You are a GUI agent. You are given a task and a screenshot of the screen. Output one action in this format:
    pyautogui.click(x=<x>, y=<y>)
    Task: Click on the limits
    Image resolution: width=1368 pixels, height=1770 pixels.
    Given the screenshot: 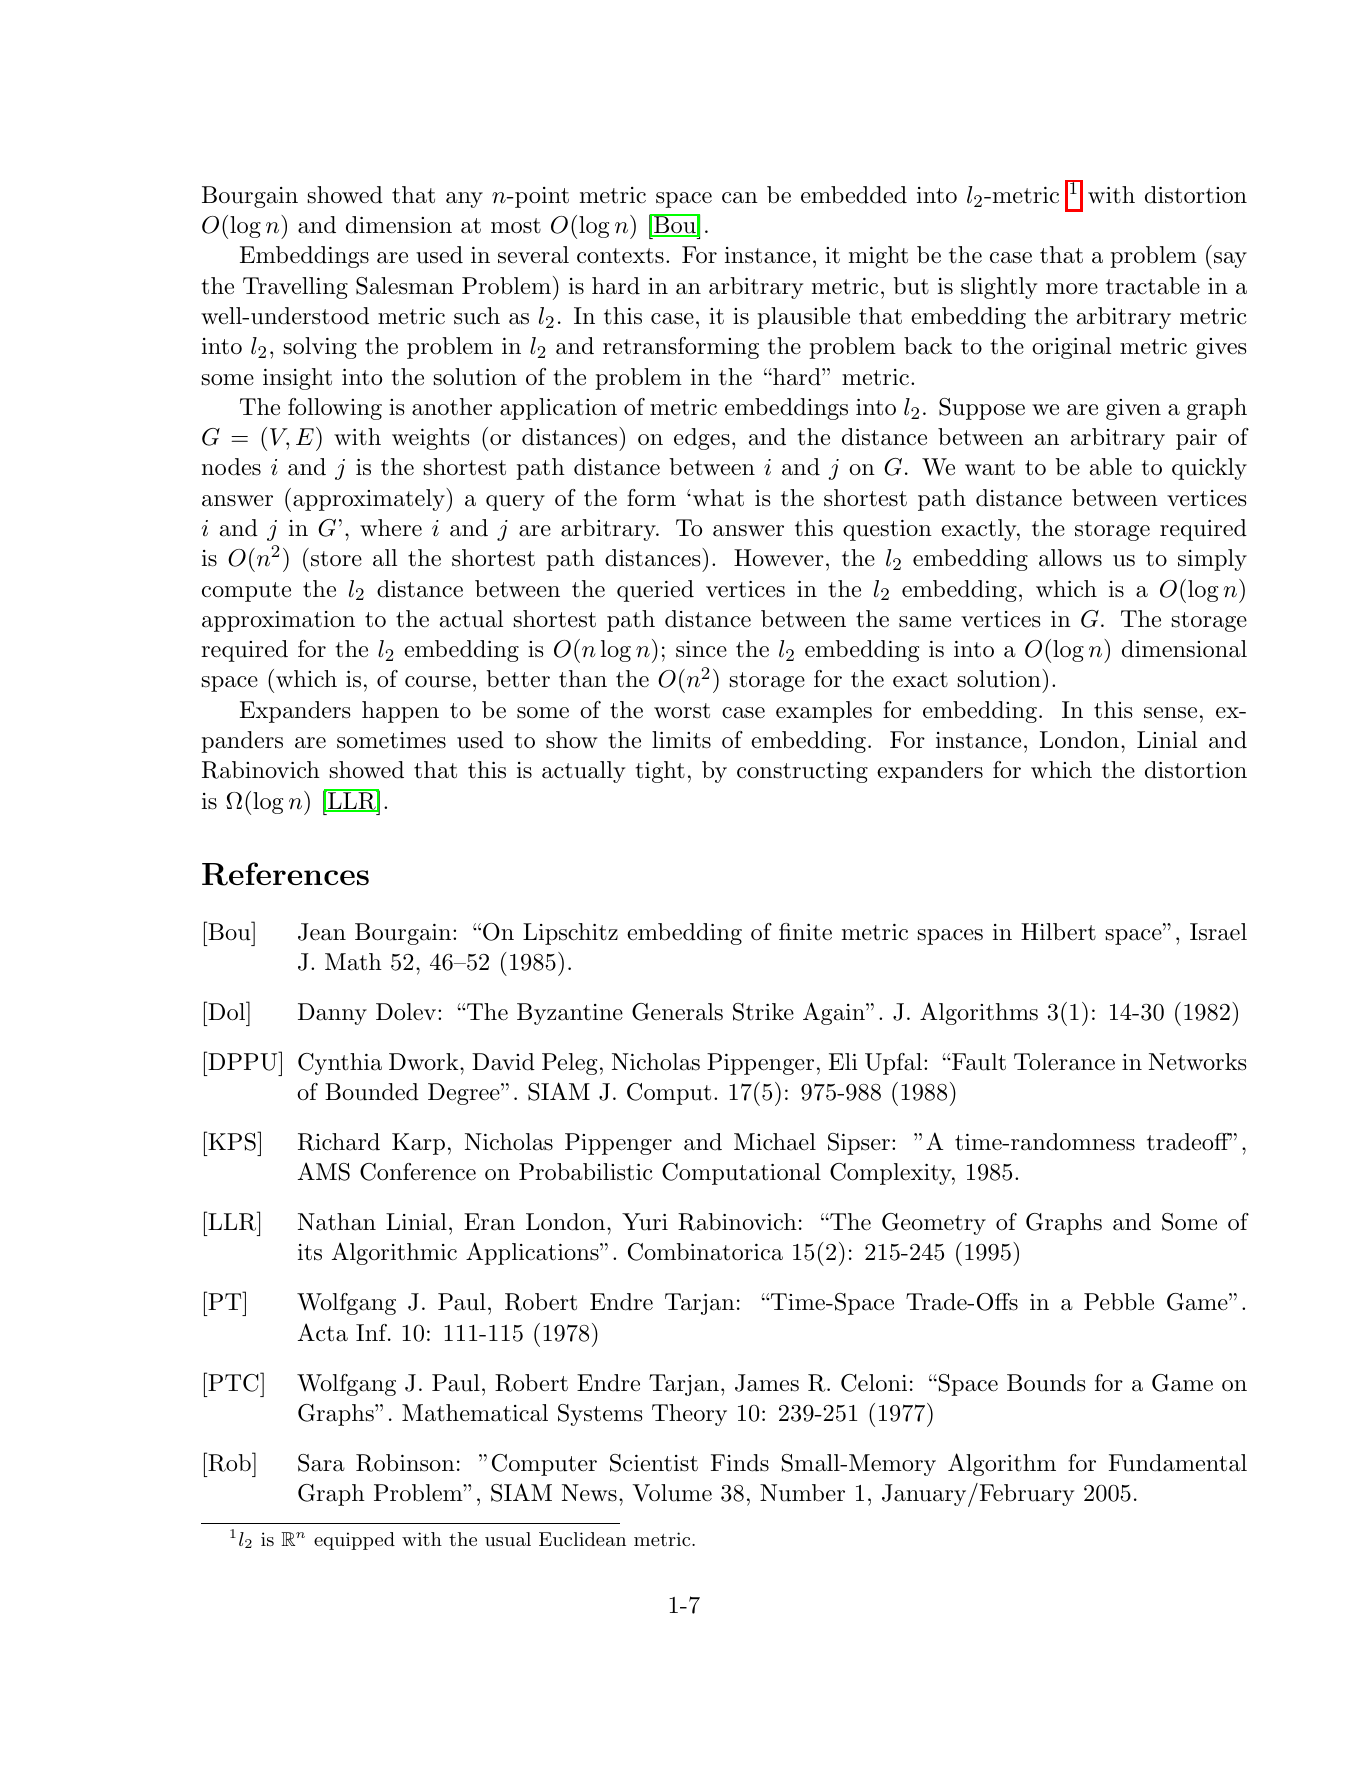 What is the action you would take?
    pyautogui.click(x=681, y=740)
